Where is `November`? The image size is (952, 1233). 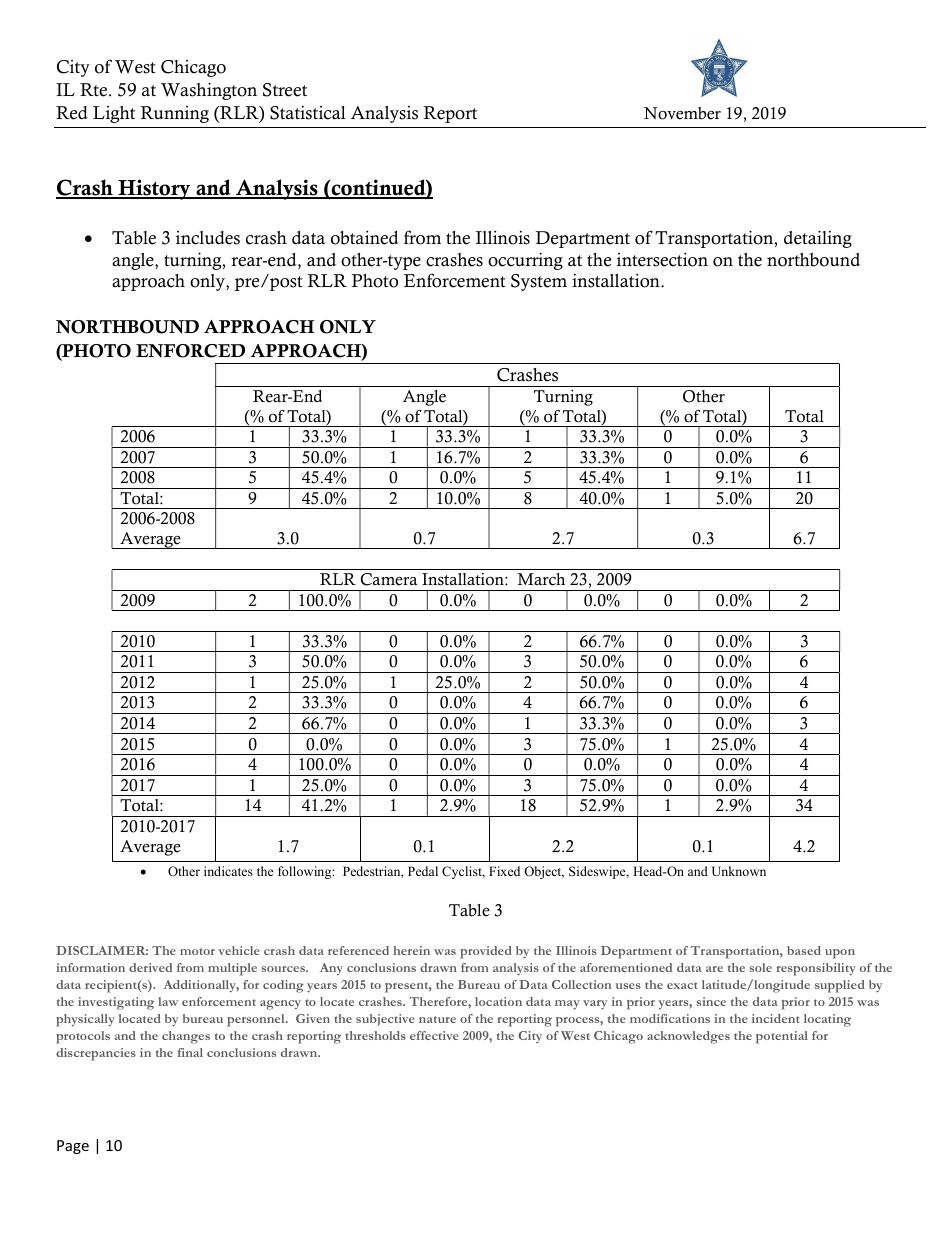
November is located at coordinates (682, 113).
